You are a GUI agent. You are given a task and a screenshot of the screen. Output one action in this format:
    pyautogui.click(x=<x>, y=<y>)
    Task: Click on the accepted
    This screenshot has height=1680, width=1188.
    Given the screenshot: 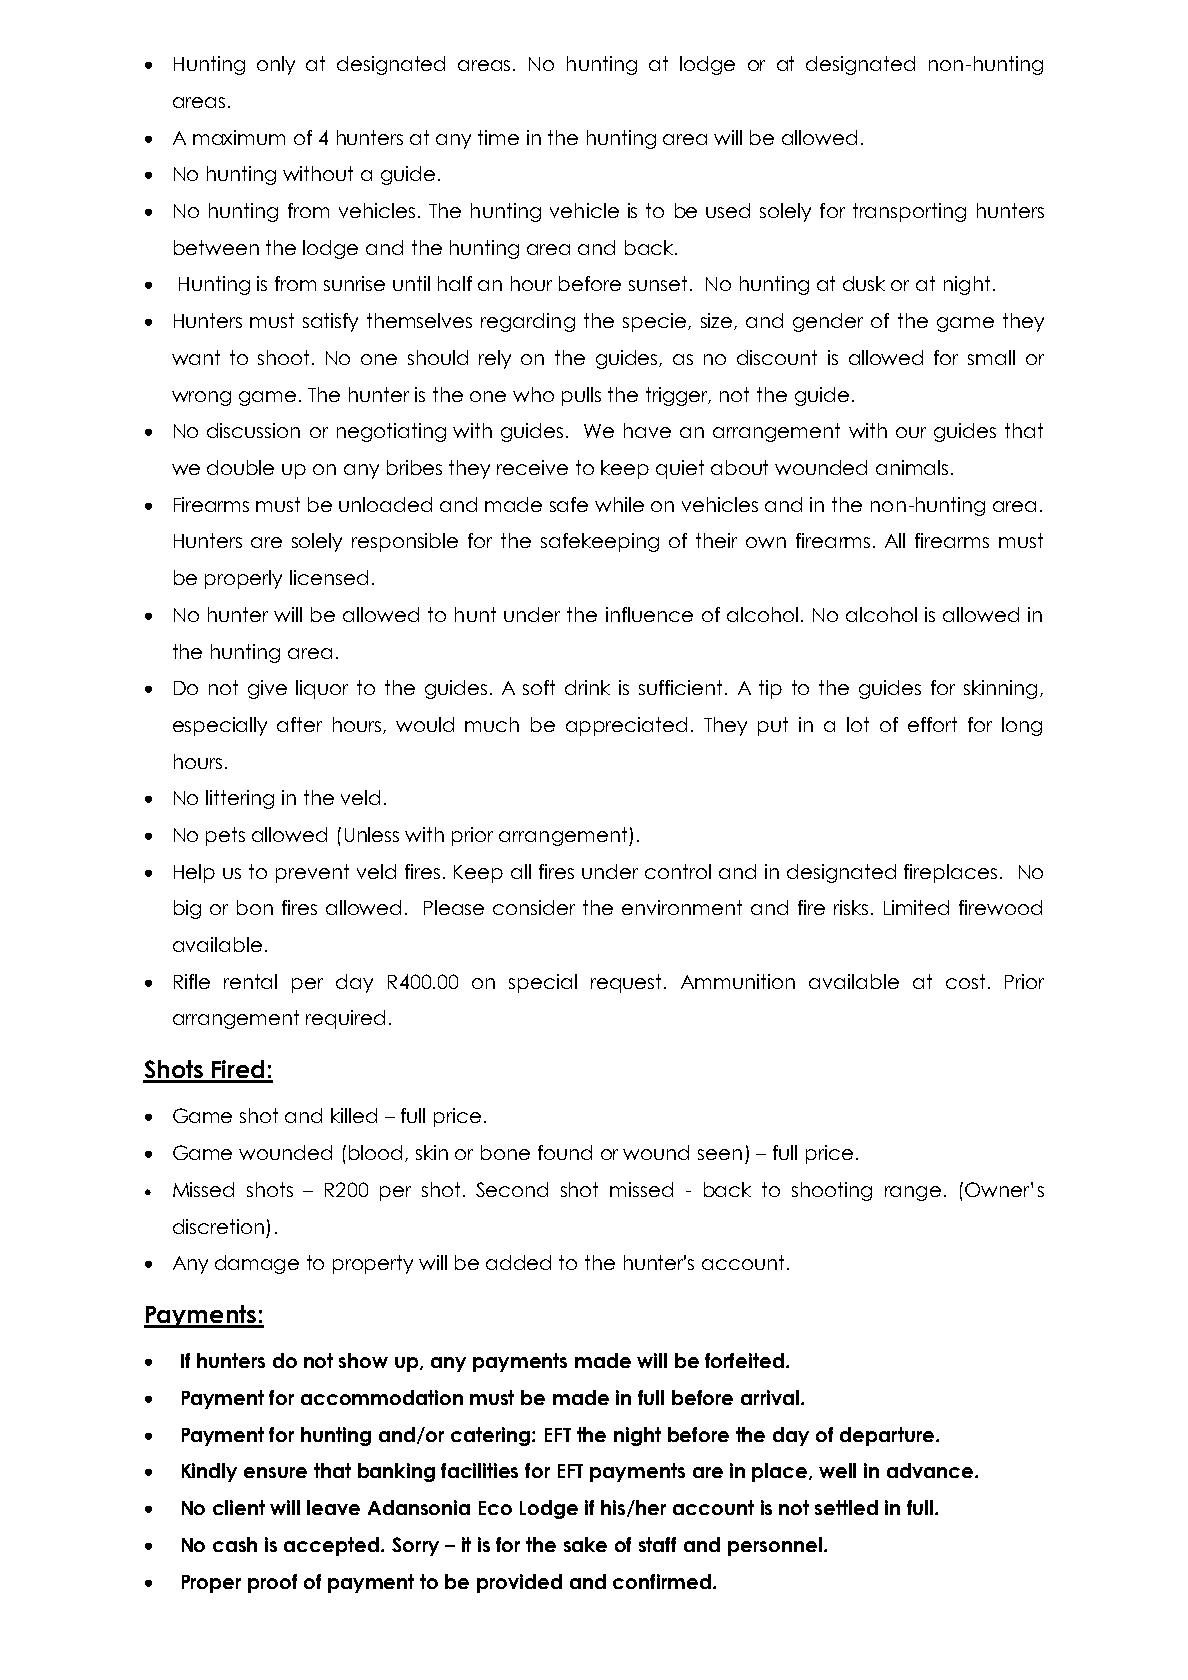 What is the action you would take?
    pyautogui.click(x=333, y=1546)
